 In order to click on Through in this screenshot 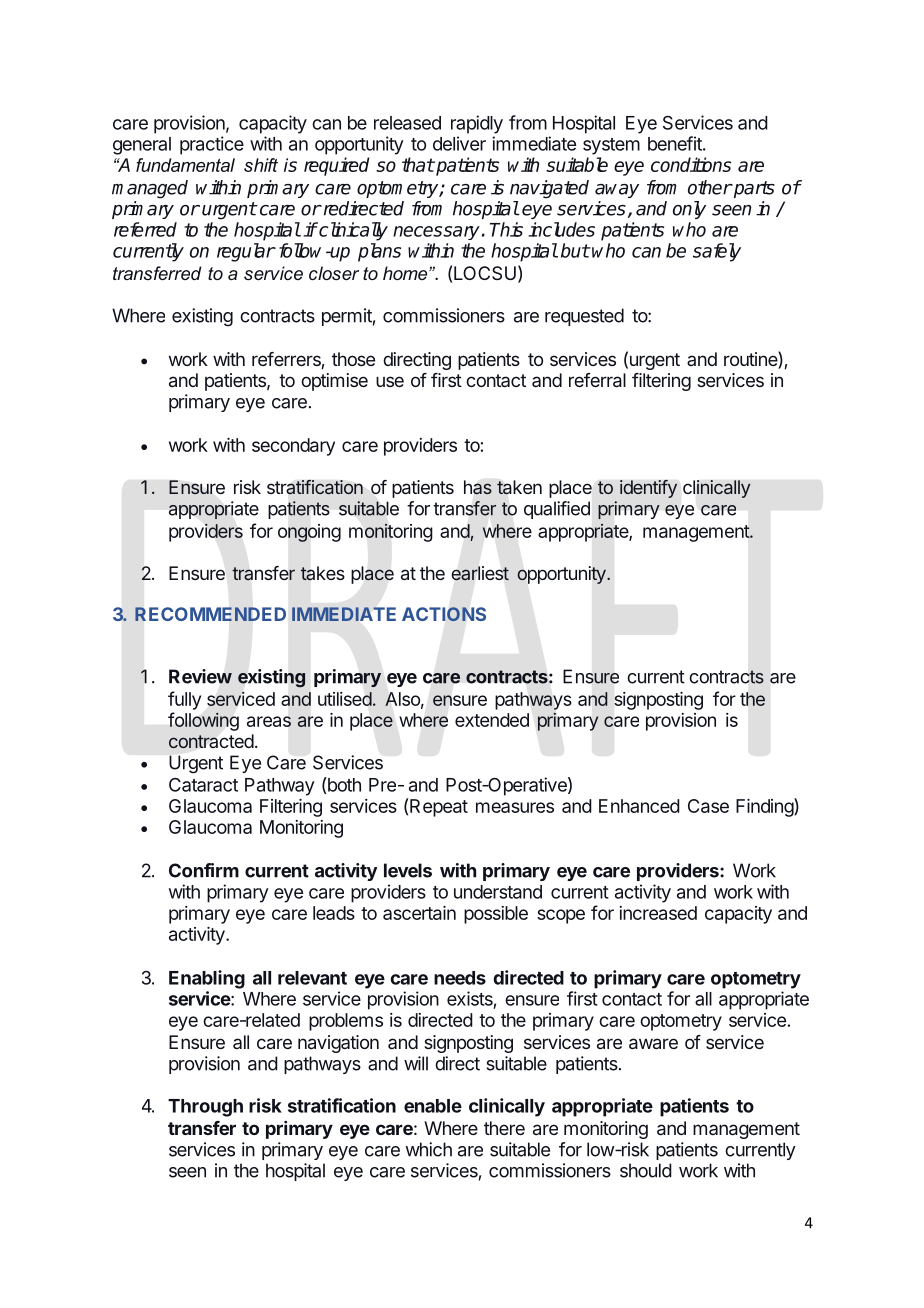, I will do `click(205, 1108)`.
